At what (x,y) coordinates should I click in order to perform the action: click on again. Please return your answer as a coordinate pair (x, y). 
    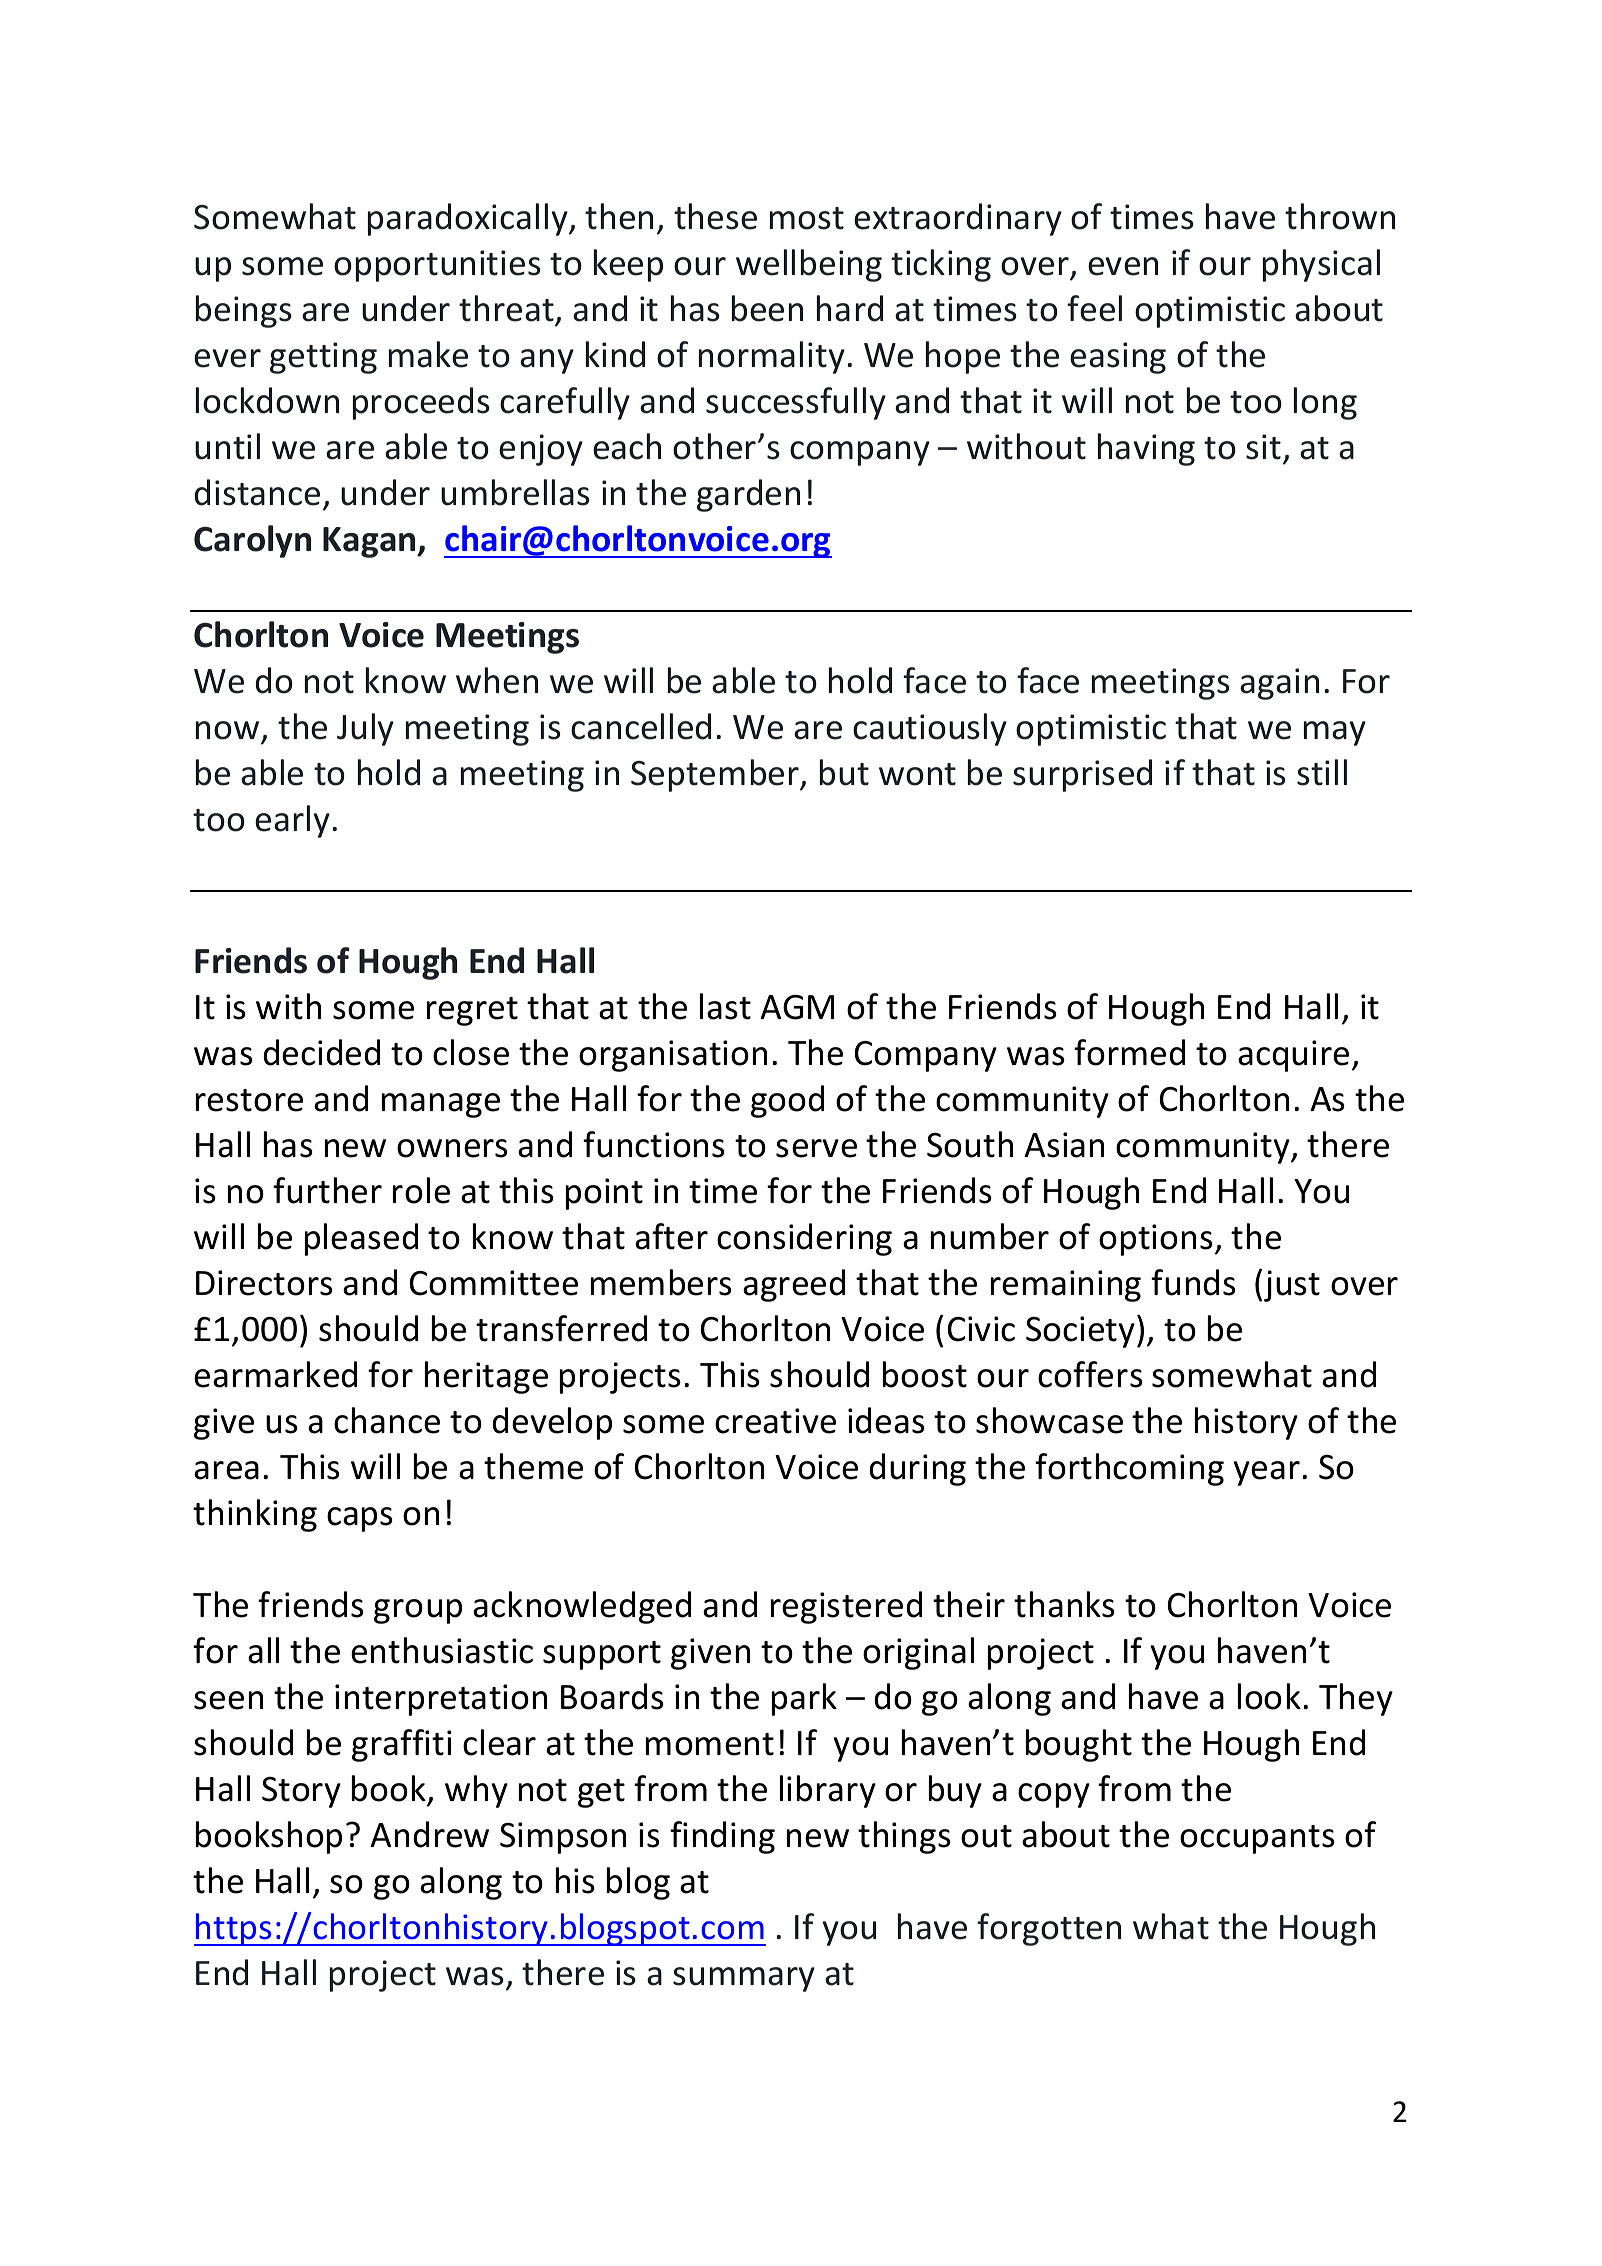
    Looking at the image, I should click on (1279, 684).
